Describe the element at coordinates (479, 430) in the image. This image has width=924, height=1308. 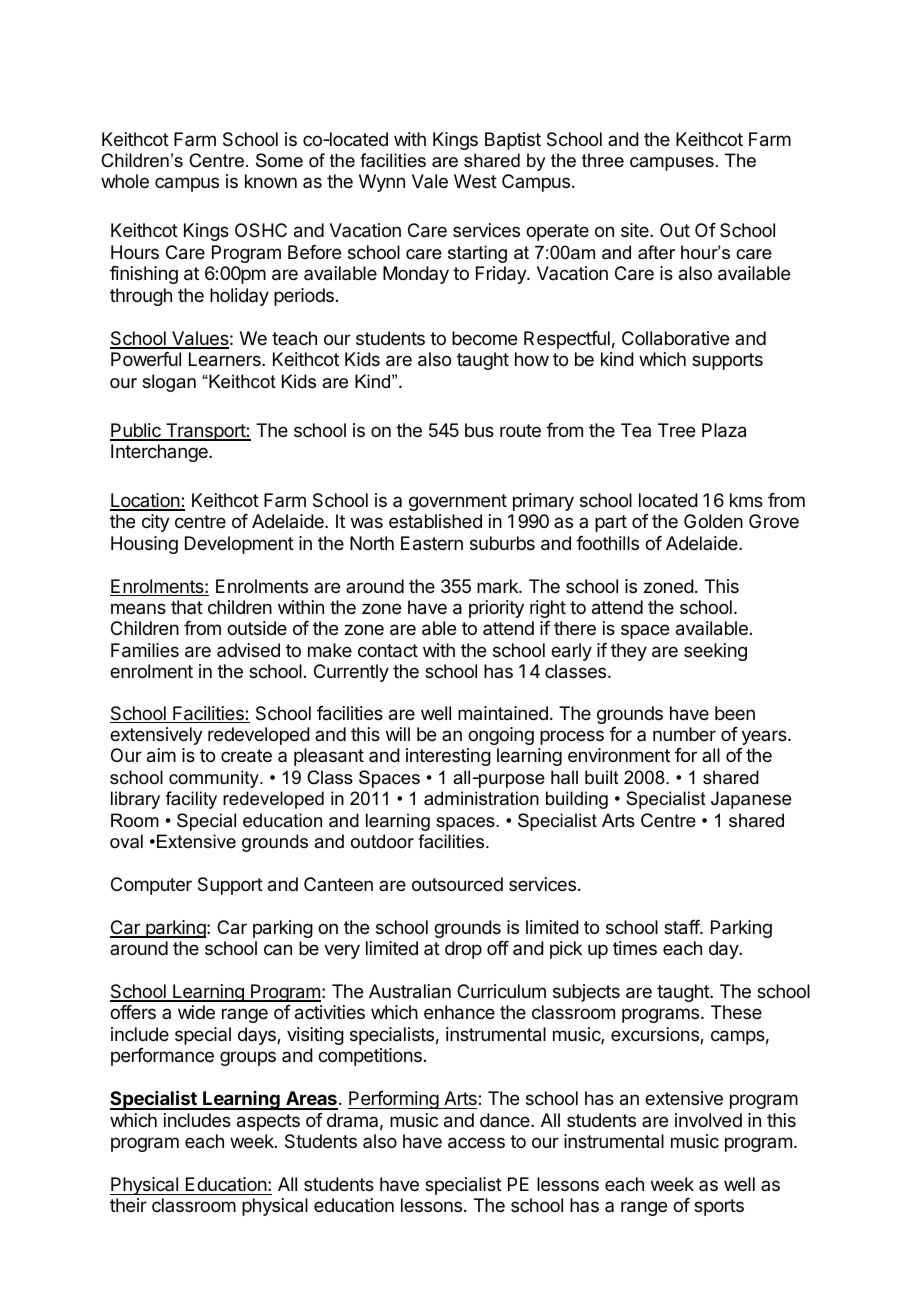
I see `bus` at that location.
